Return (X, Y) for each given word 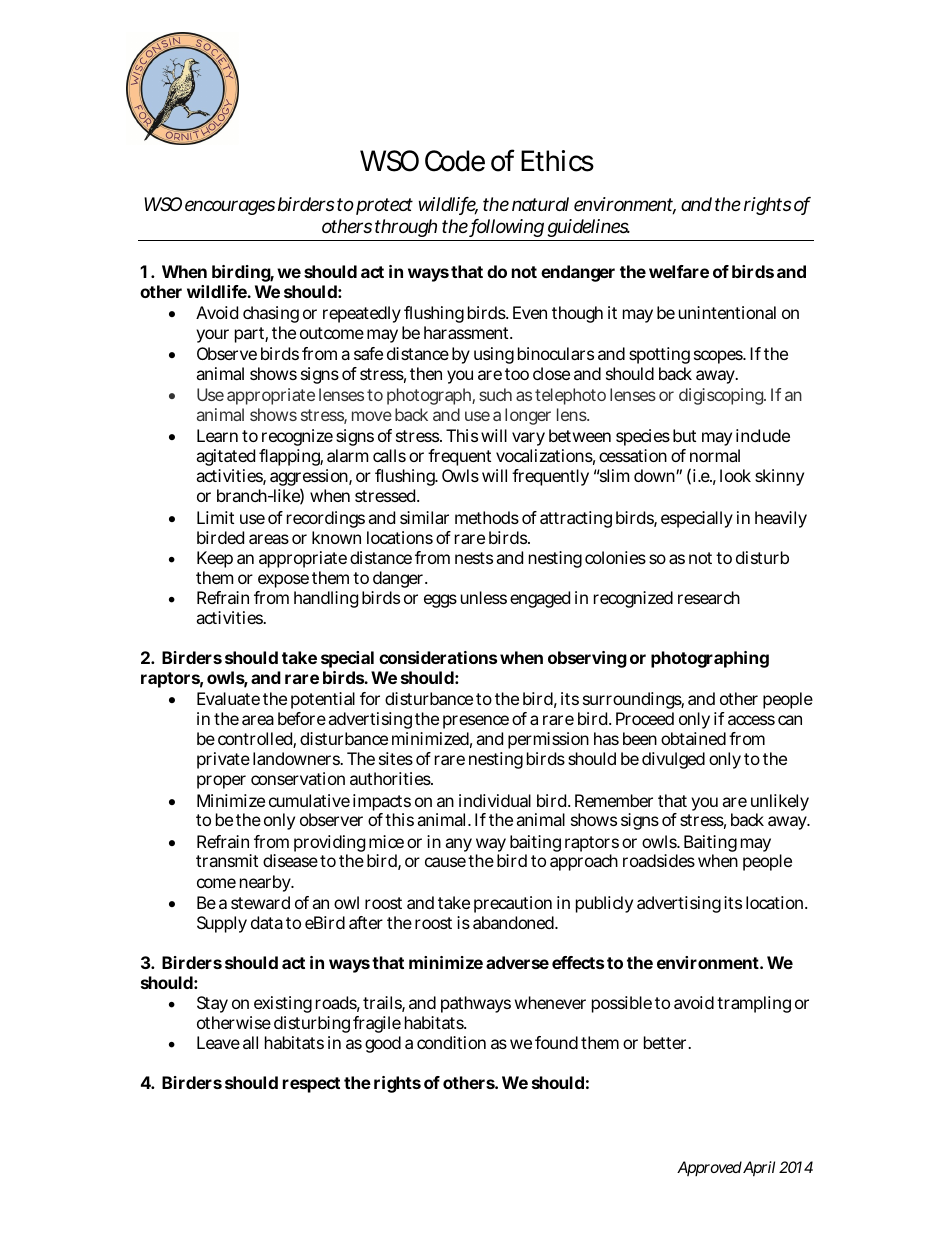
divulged (673, 760)
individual (495, 800)
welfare (679, 271)
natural (540, 204)
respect (311, 1085)
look (735, 475)
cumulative (309, 800)
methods (487, 517)
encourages (230, 207)
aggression (310, 479)
